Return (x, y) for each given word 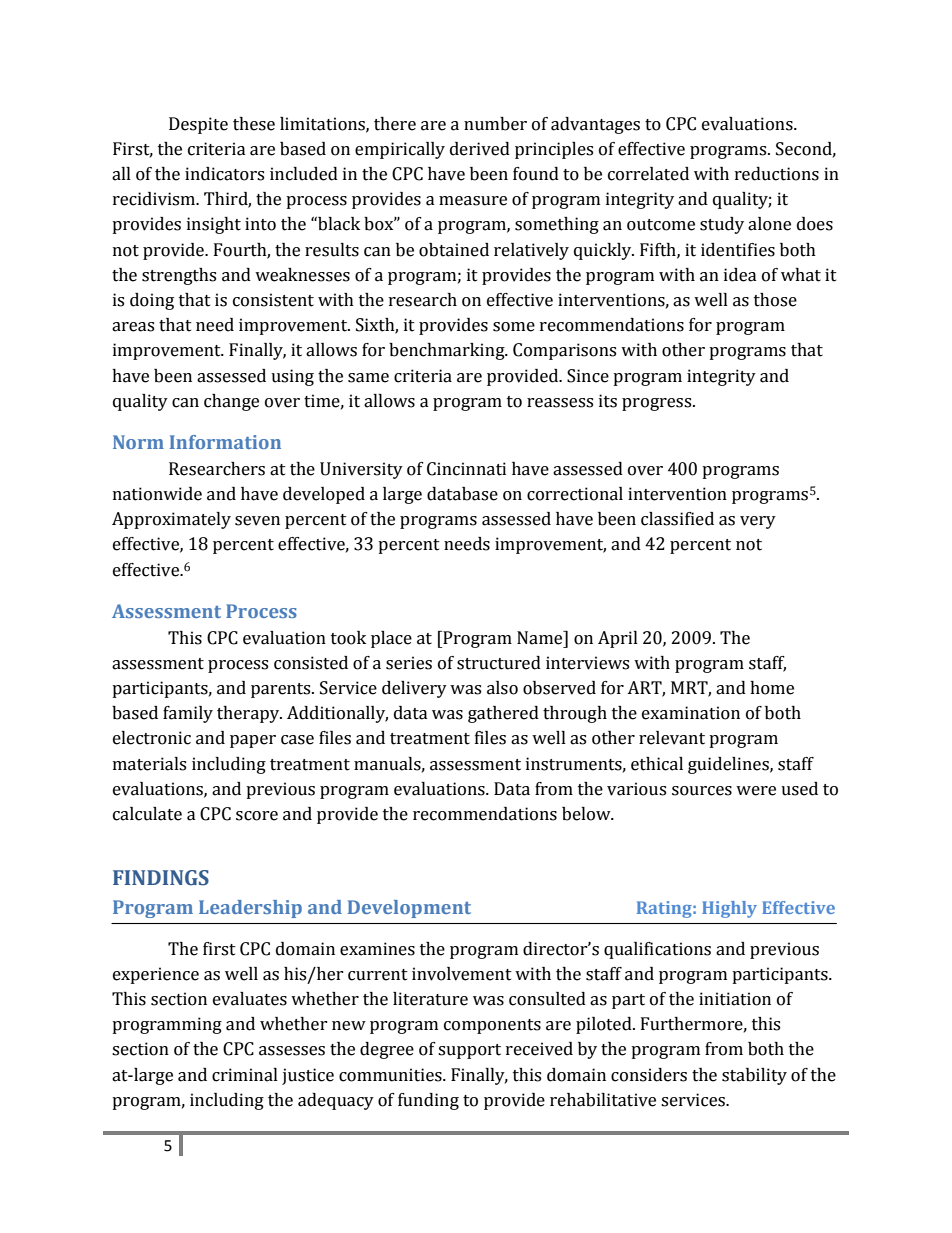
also (502, 688)
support (469, 1051)
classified (677, 519)
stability (754, 1076)
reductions (777, 174)
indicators (224, 174)
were (756, 791)
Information (225, 442)
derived (480, 149)
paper (253, 741)
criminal (245, 1075)
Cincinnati (466, 469)
